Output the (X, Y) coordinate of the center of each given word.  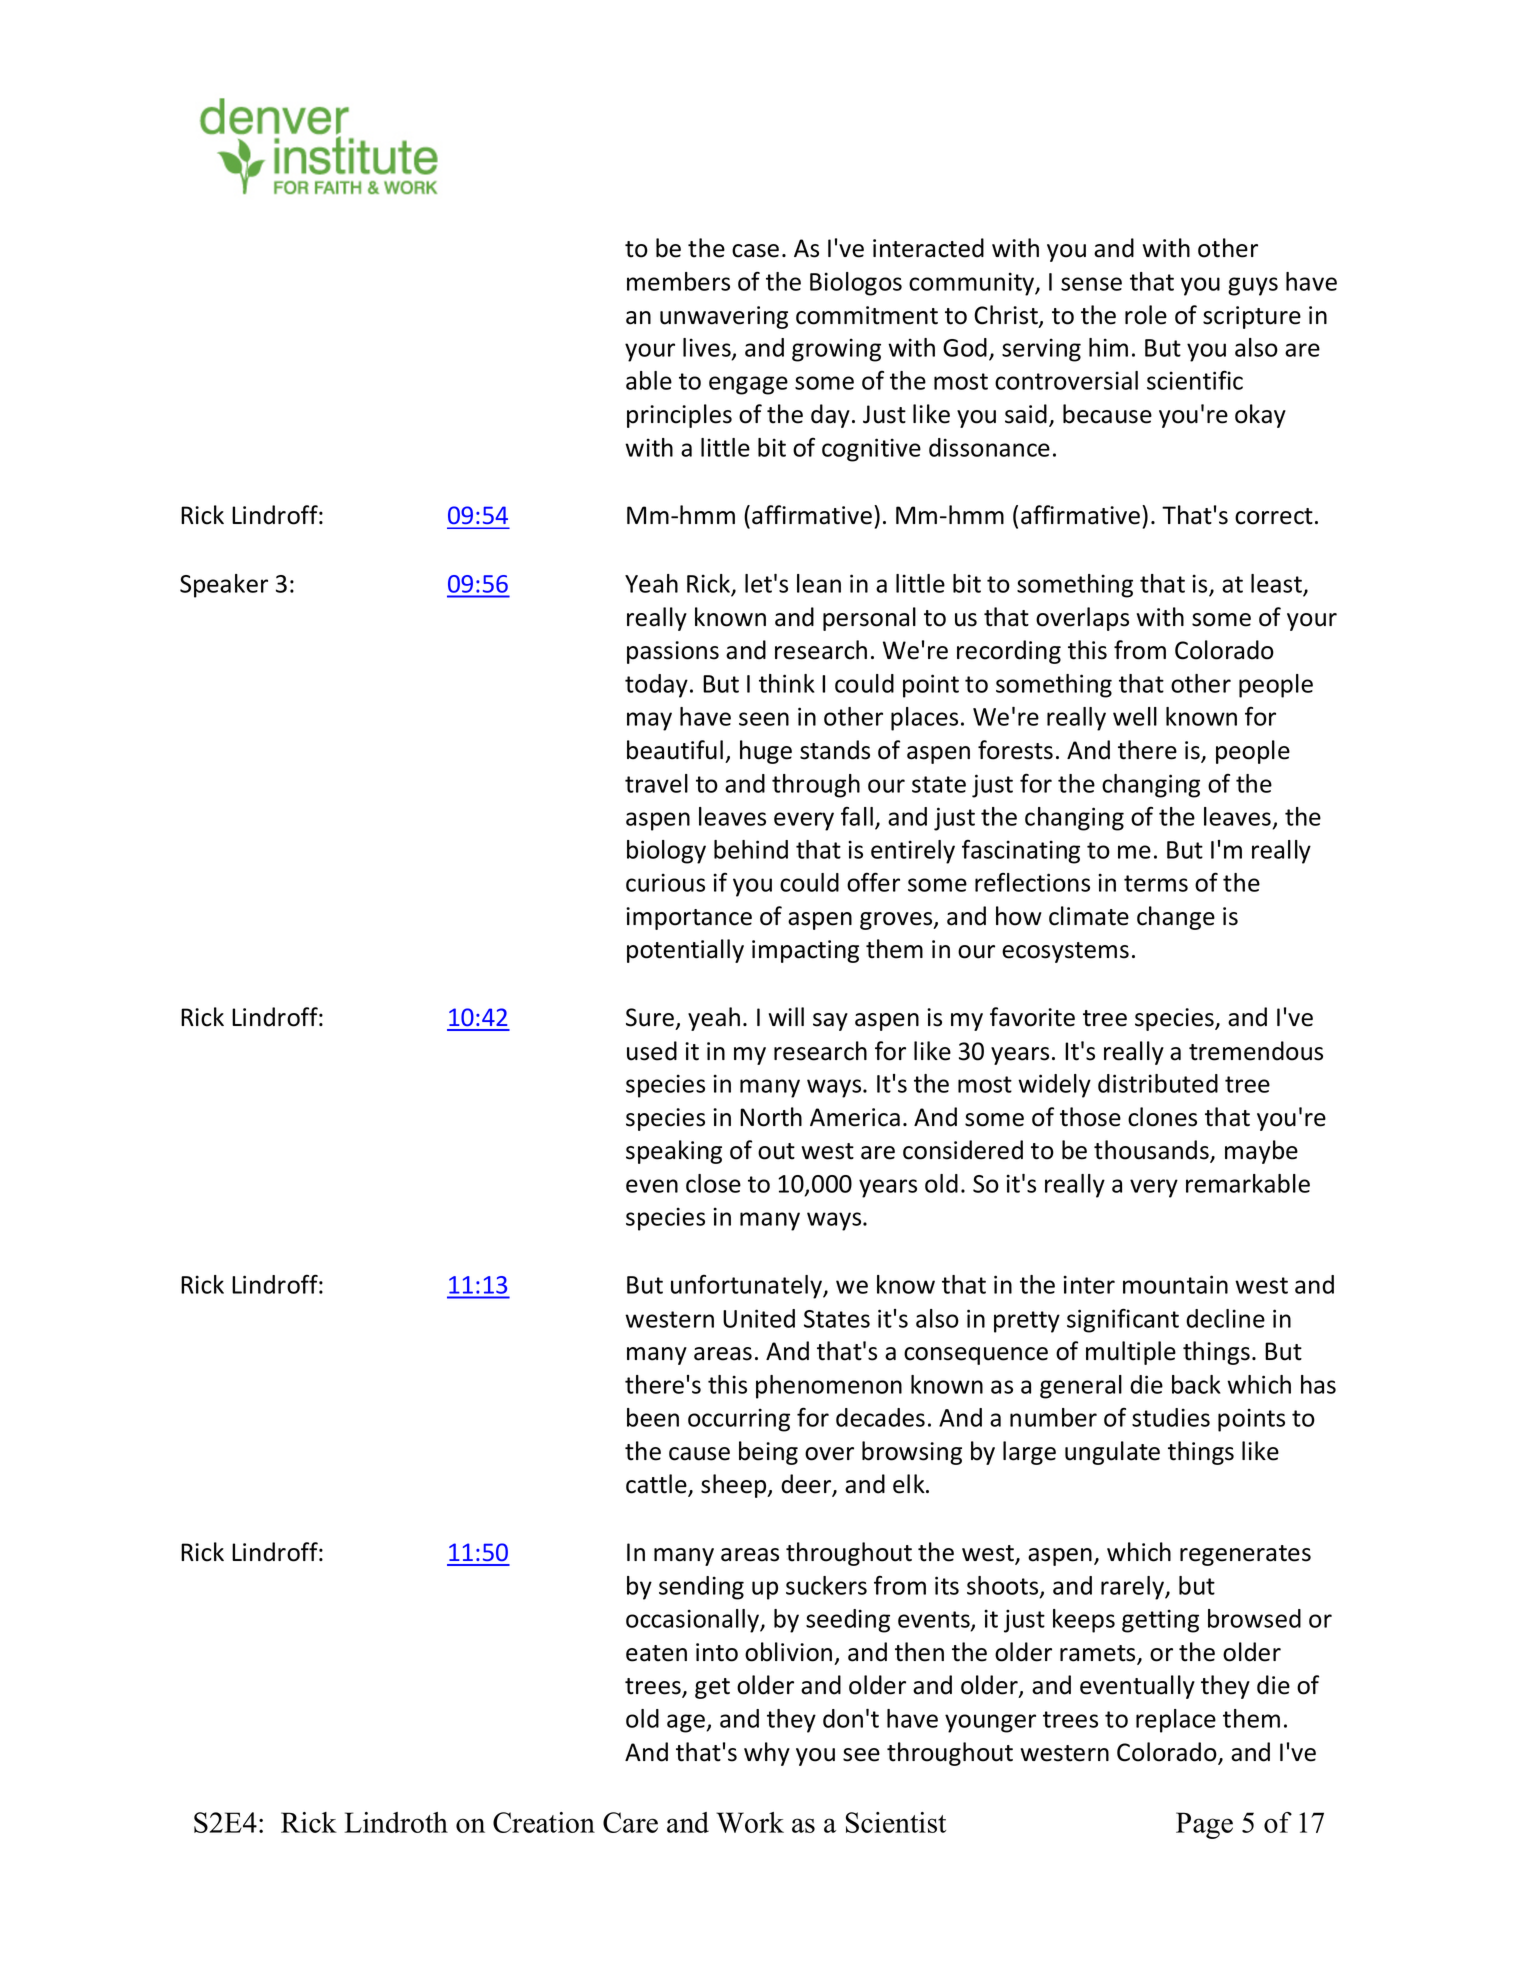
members (678, 281)
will (786, 1016)
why (767, 1754)
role (1146, 315)
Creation (544, 1822)
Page (1204, 1825)
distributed (1158, 1083)
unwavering (724, 317)
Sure (650, 1017)
